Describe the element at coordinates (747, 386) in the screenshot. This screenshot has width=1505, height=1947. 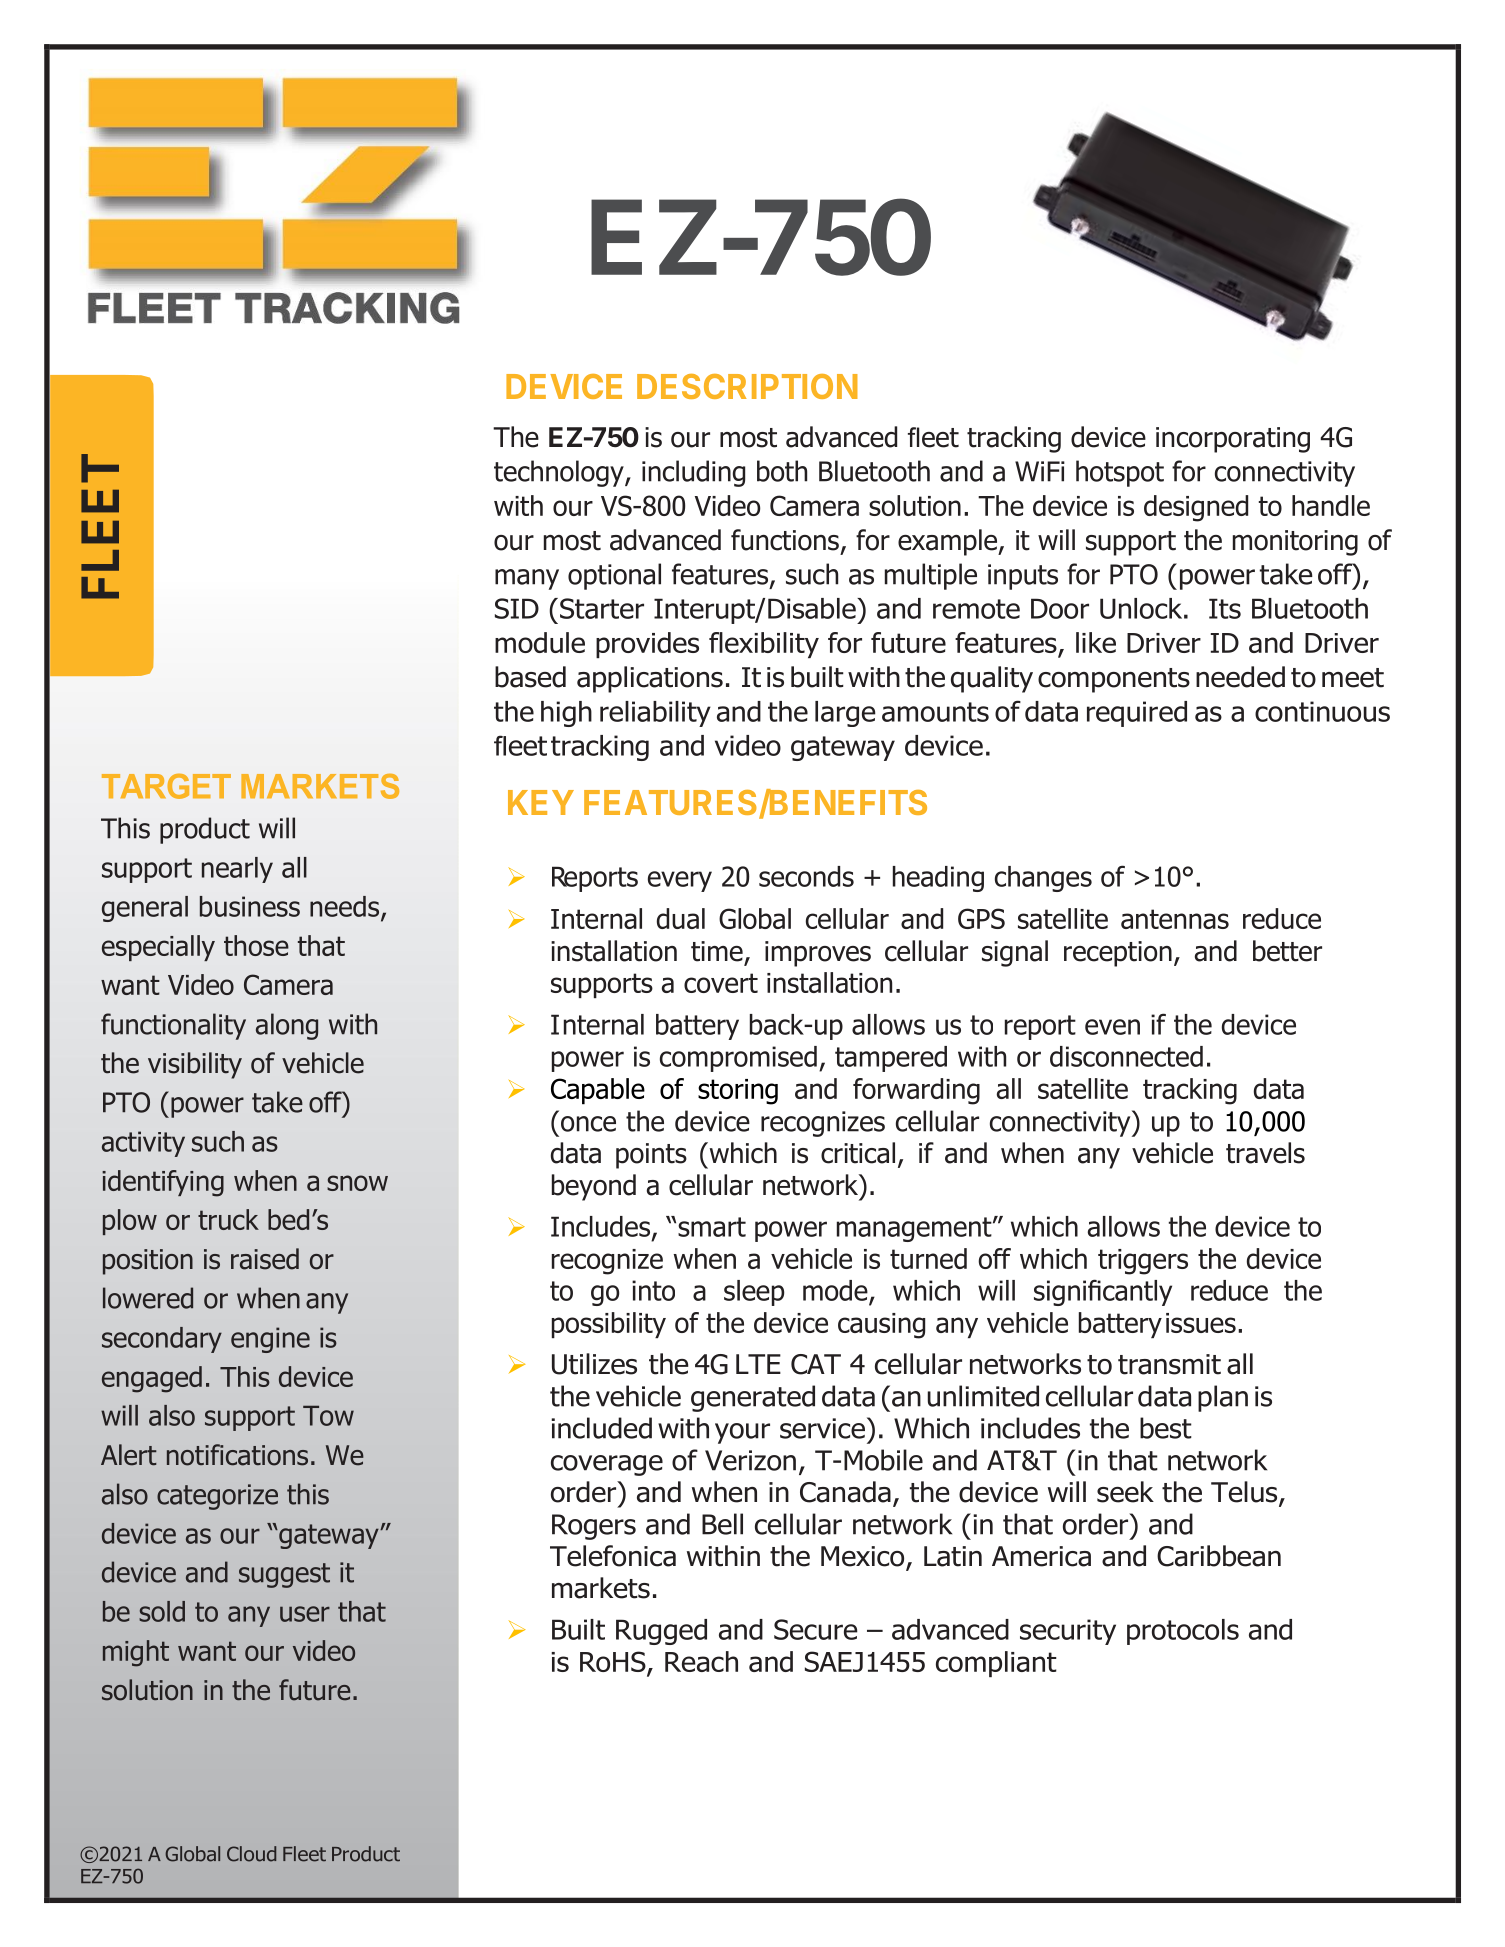
I see `DESCRIPTION` at that location.
